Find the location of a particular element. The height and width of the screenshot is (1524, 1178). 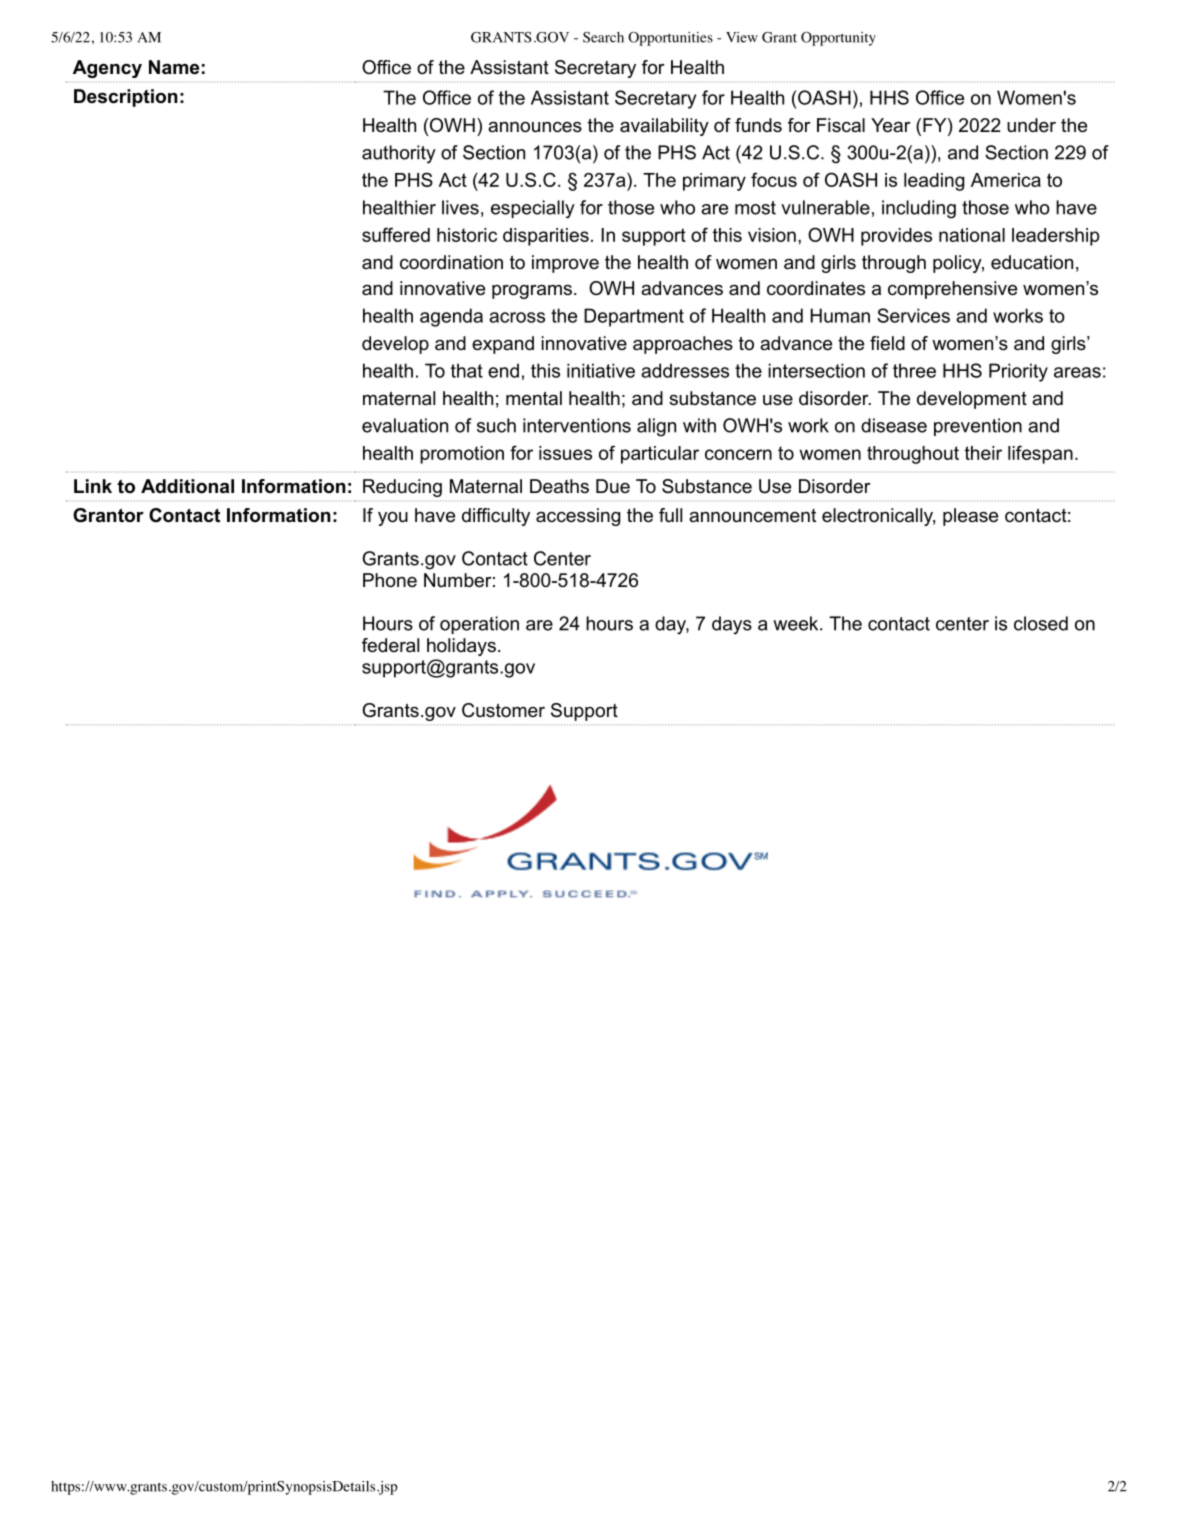

agenda is located at coordinates (451, 317).
